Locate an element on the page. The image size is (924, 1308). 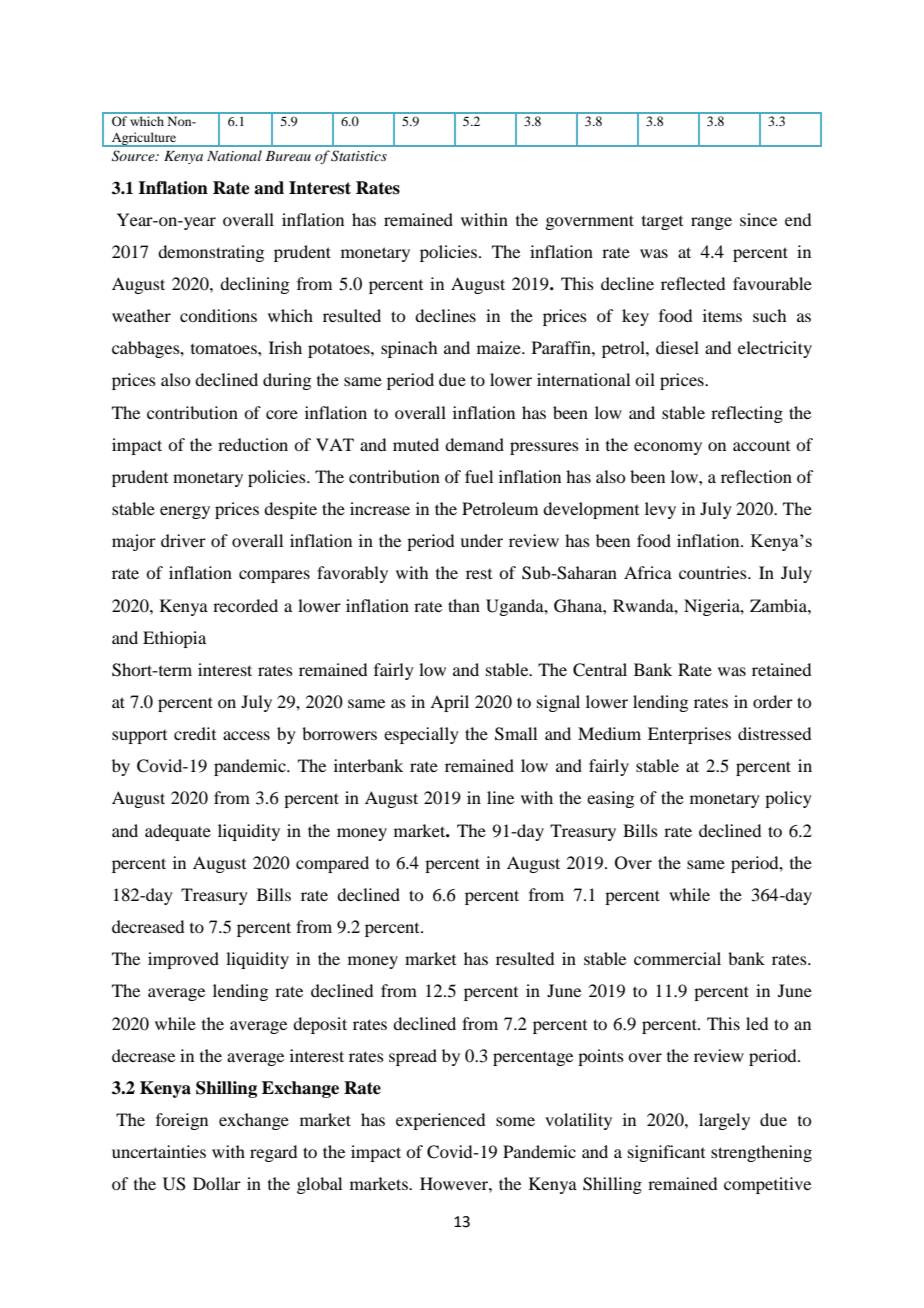
Dollar is located at coordinates (217, 1183).
